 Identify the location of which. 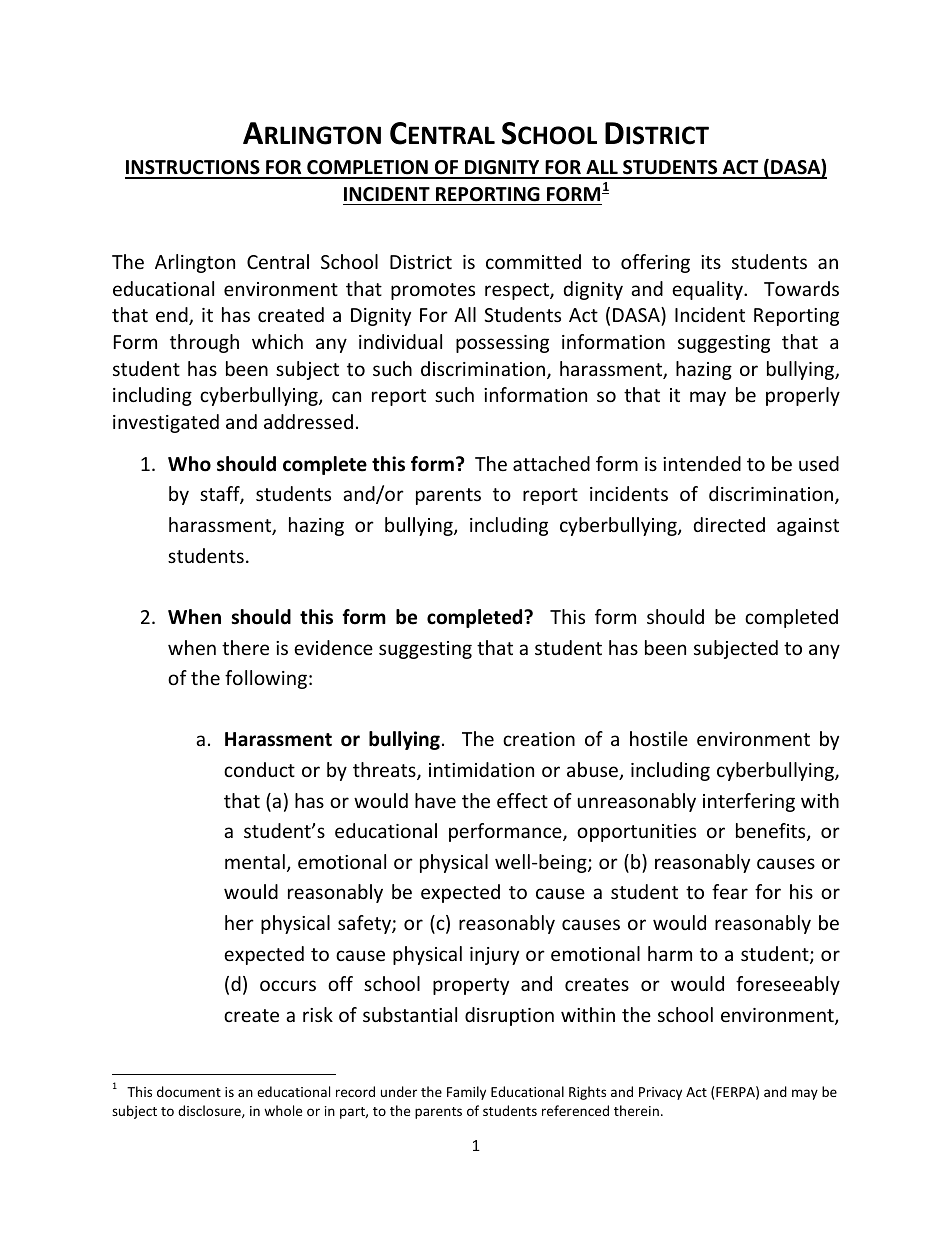
(277, 341).
